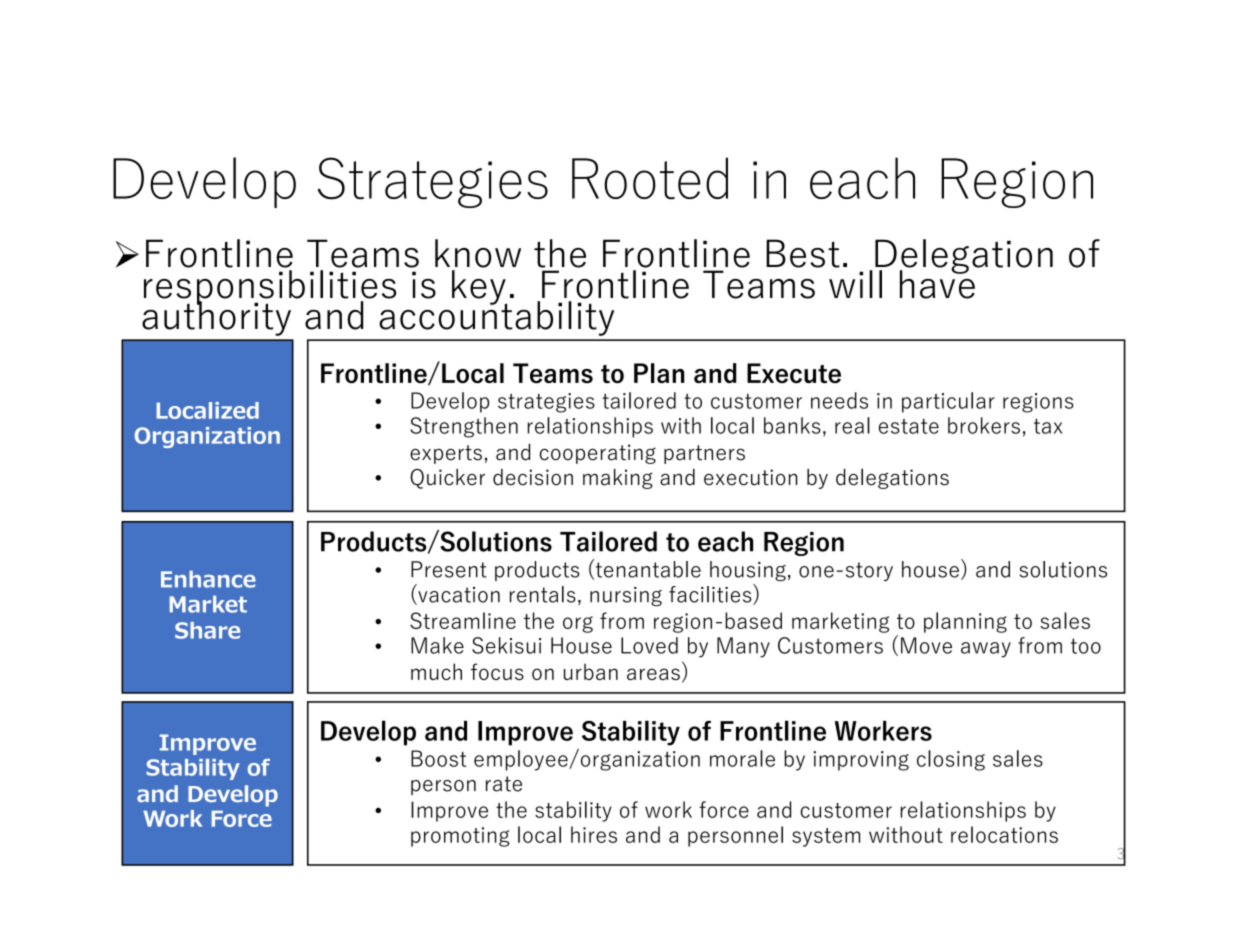 Image resolution: width=1233 pixels, height=952 pixels. What do you see at coordinates (618, 479) in the screenshot?
I see `making` at bounding box center [618, 479].
